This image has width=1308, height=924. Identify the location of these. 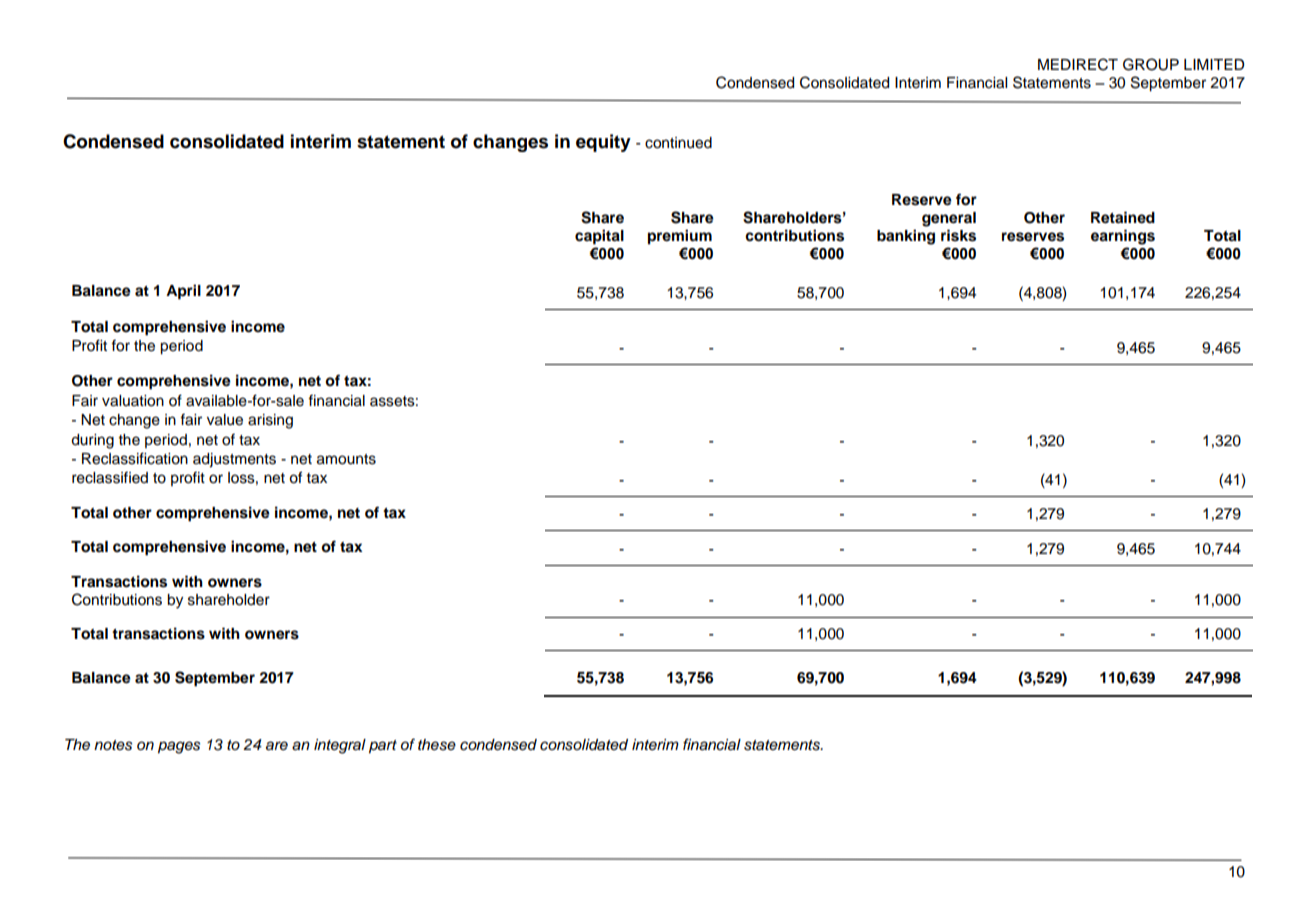
(437, 745).
